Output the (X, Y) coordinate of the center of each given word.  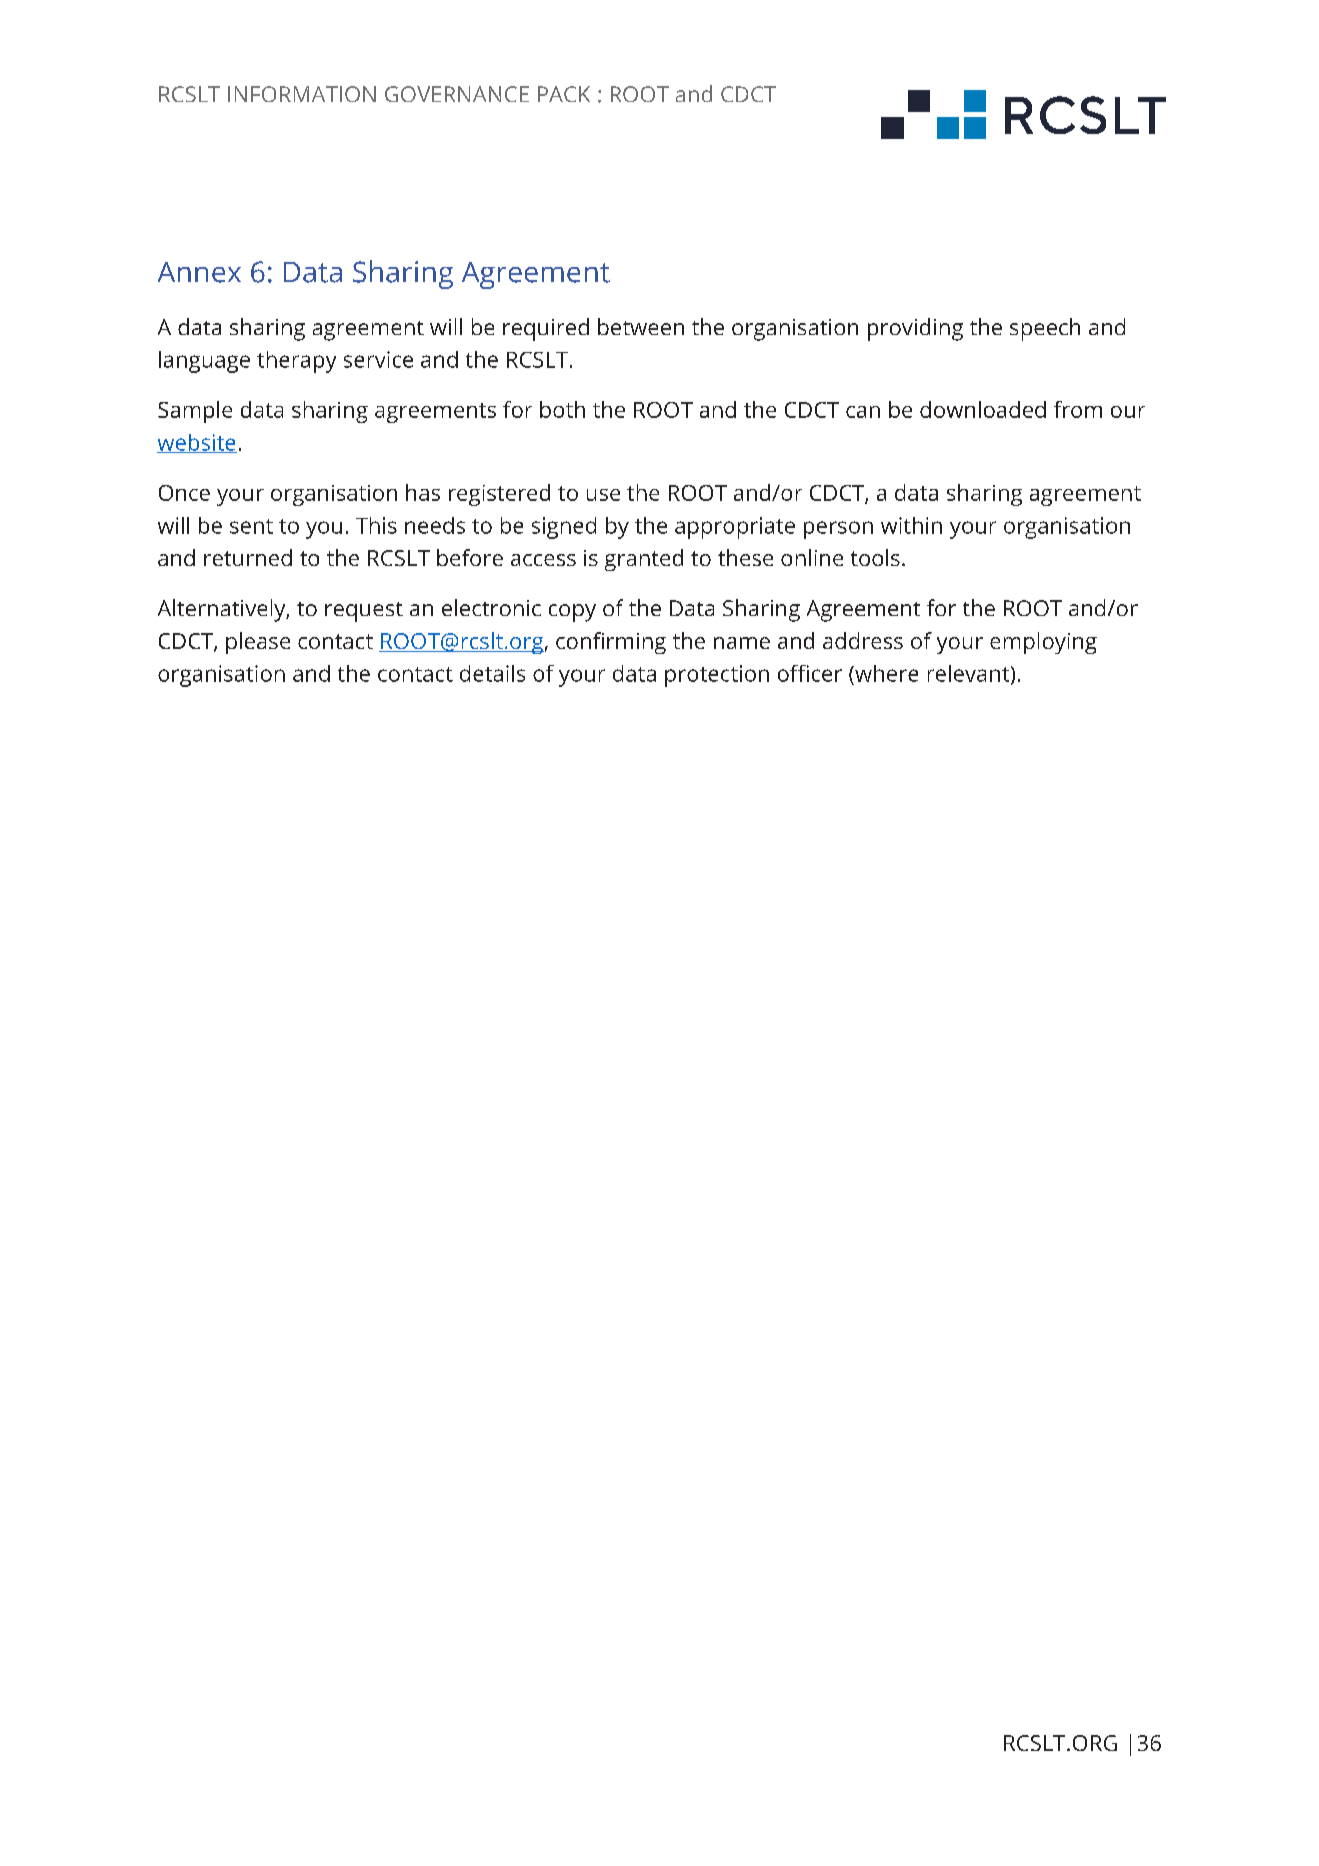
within (911, 525)
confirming (611, 643)
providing (915, 329)
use (603, 495)
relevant (970, 674)
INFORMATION (302, 94)
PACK (564, 94)
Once (184, 493)
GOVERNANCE (457, 94)
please (258, 643)
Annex (199, 272)
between (641, 326)
